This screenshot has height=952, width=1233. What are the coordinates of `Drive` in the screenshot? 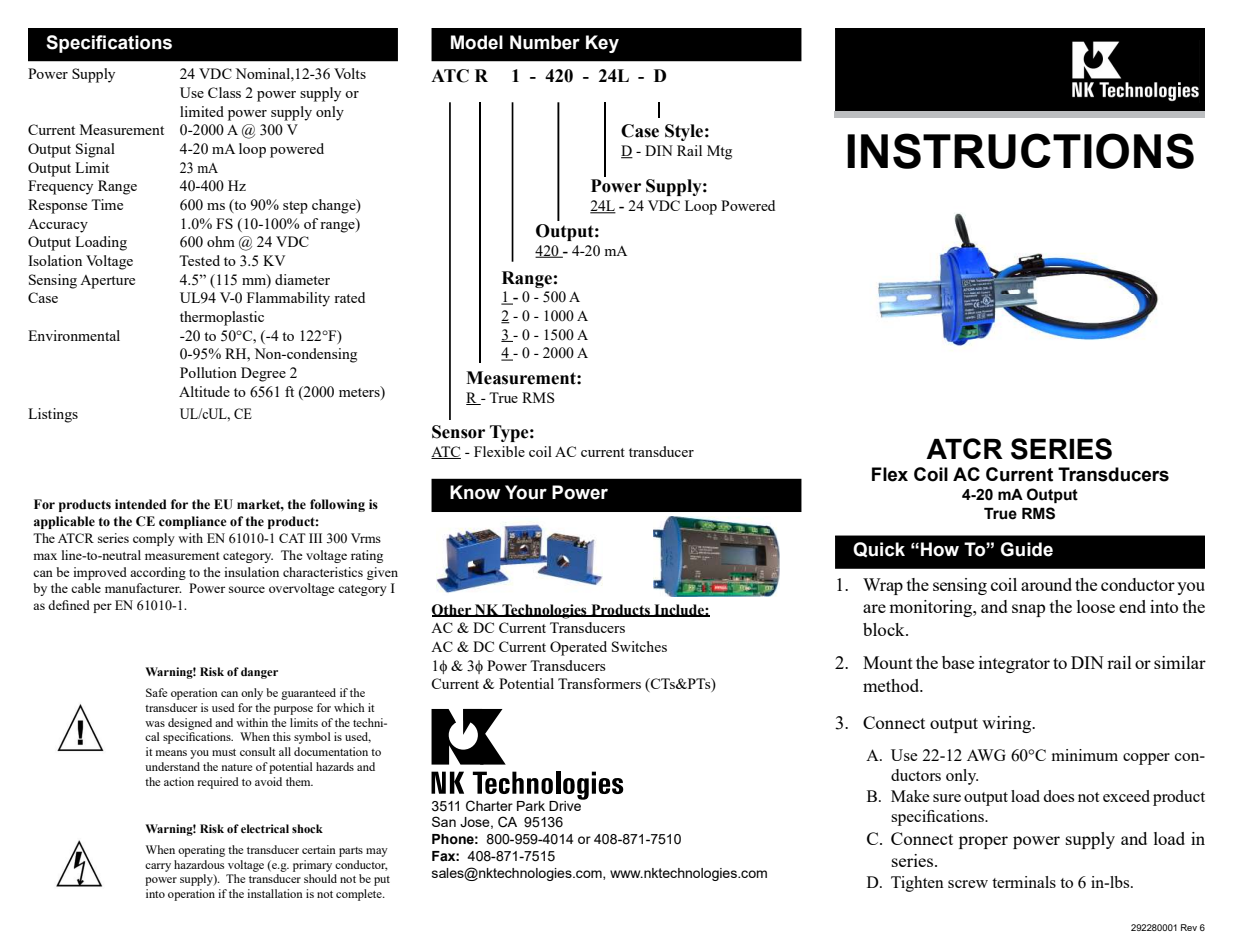 It's located at (566, 804).
